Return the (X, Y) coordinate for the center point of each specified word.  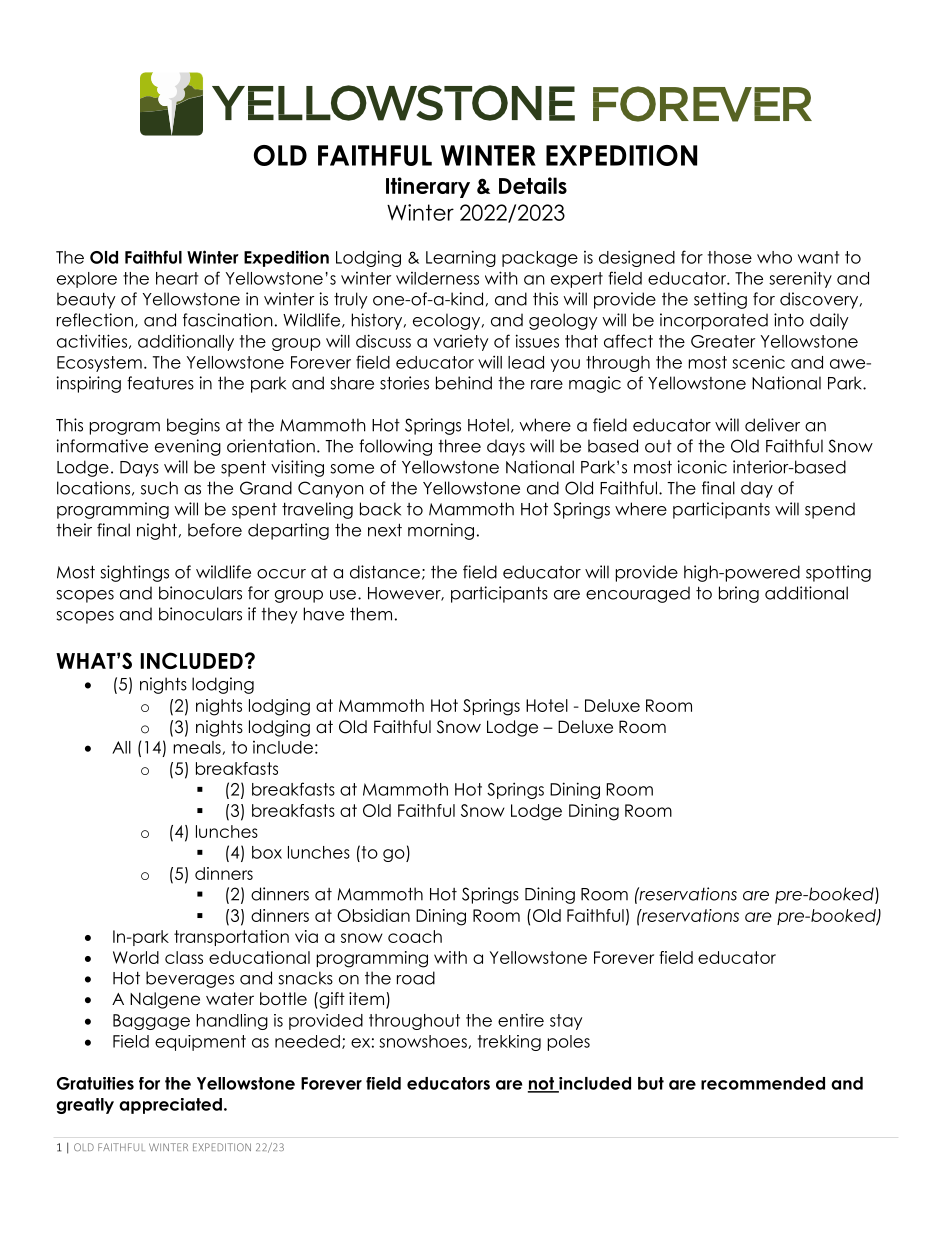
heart (177, 278)
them (371, 614)
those (730, 257)
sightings (134, 573)
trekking (509, 1043)
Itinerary (428, 187)
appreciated (170, 1106)
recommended (763, 1083)
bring (739, 594)
